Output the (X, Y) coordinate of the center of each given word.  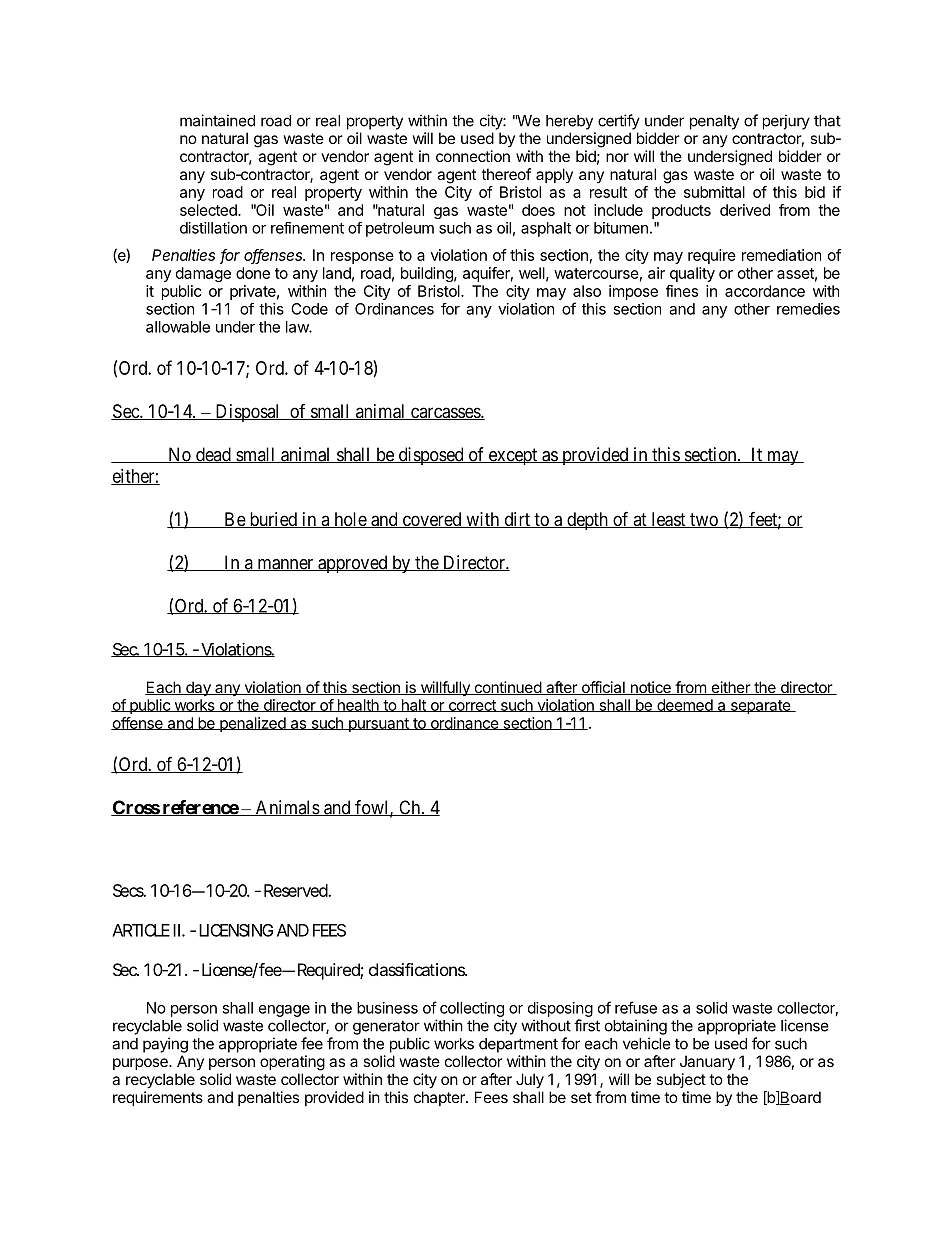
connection (473, 156)
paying (165, 1045)
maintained (217, 120)
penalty (714, 122)
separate (760, 707)
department (518, 1045)
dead (213, 455)
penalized (252, 724)
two (704, 520)
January (707, 1063)
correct (472, 706)
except (513, 456)
